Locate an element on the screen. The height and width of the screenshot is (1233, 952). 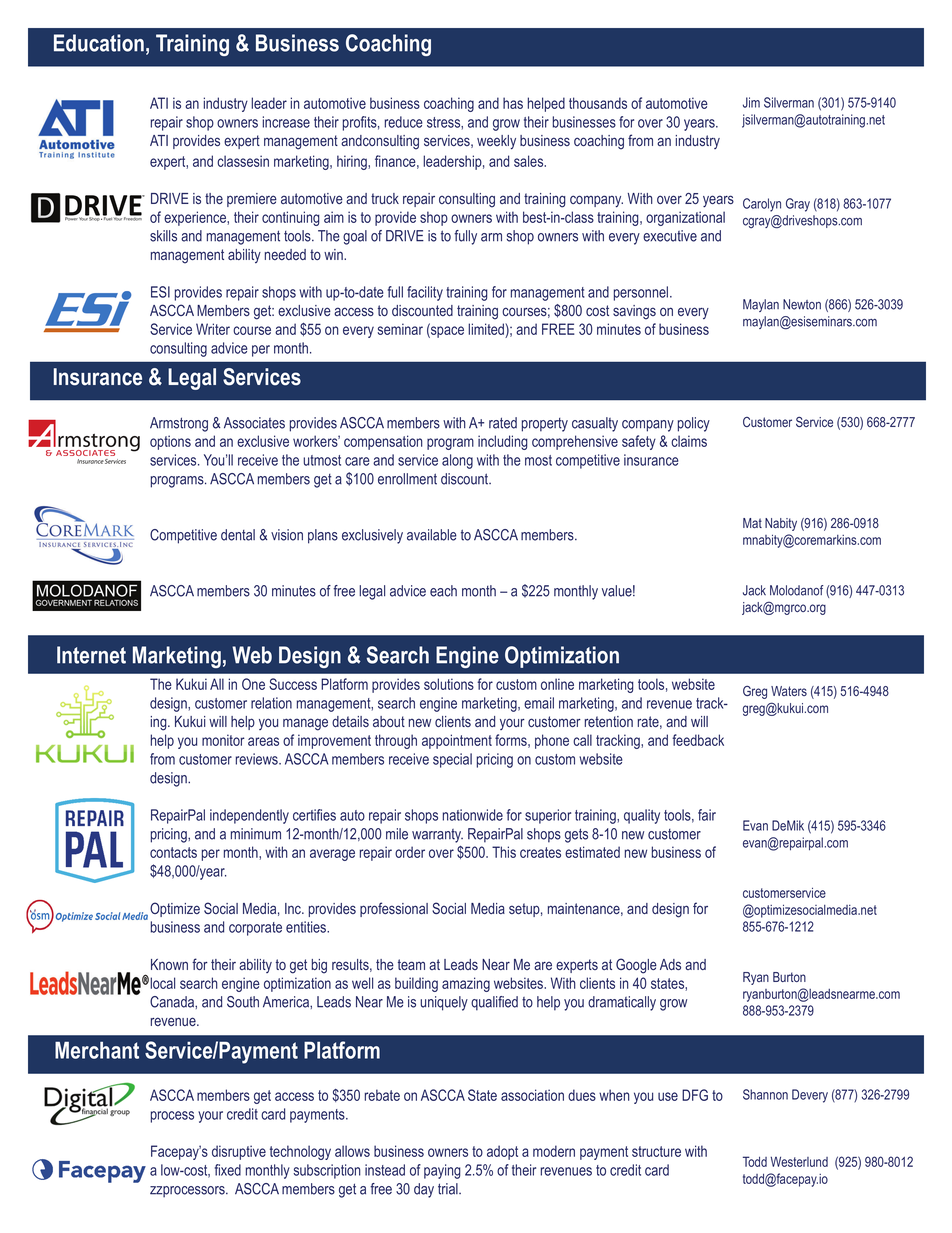
claims is located at coordinates (689, 441).
